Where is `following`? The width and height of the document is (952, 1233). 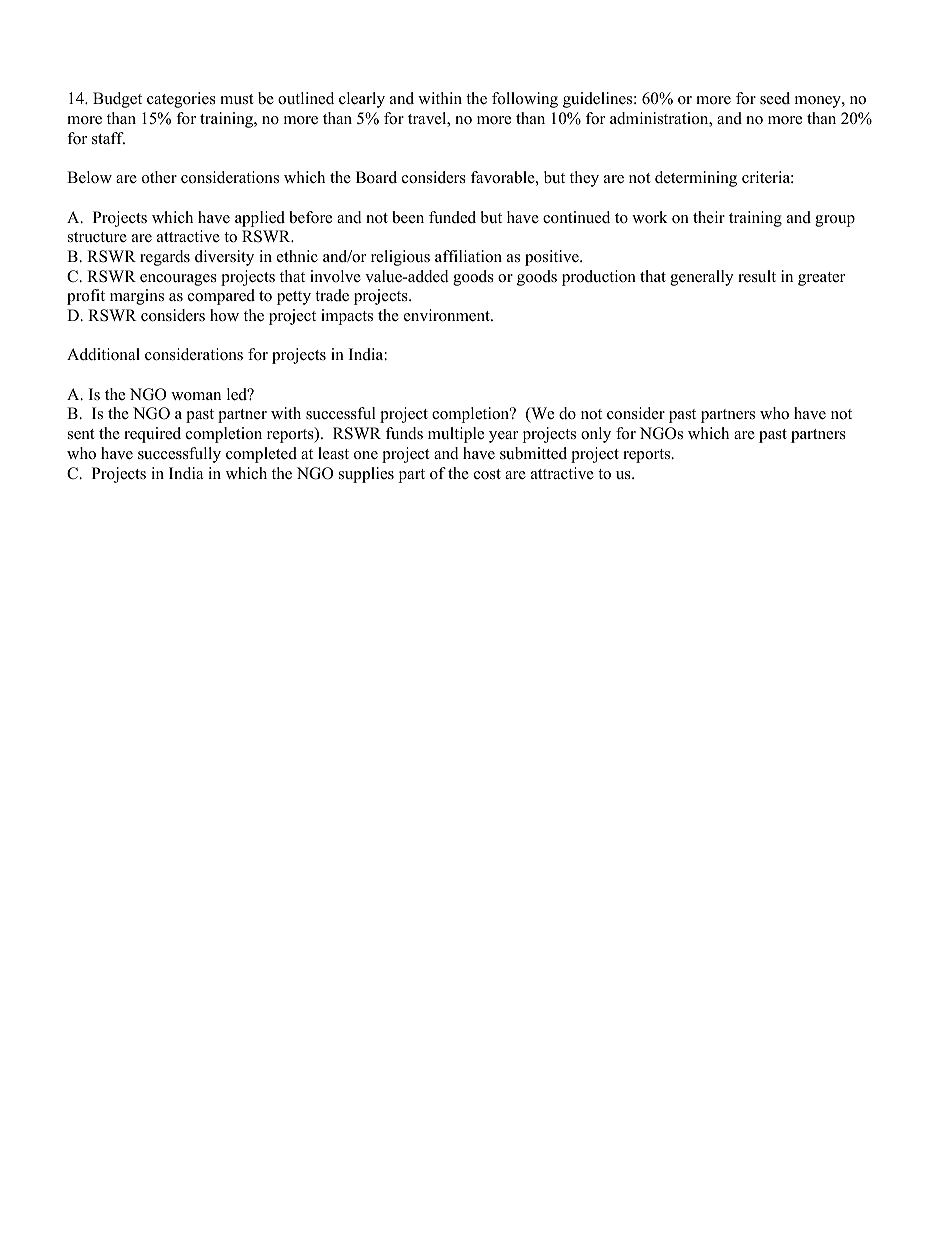 following is located at coordinates (525, 100).
